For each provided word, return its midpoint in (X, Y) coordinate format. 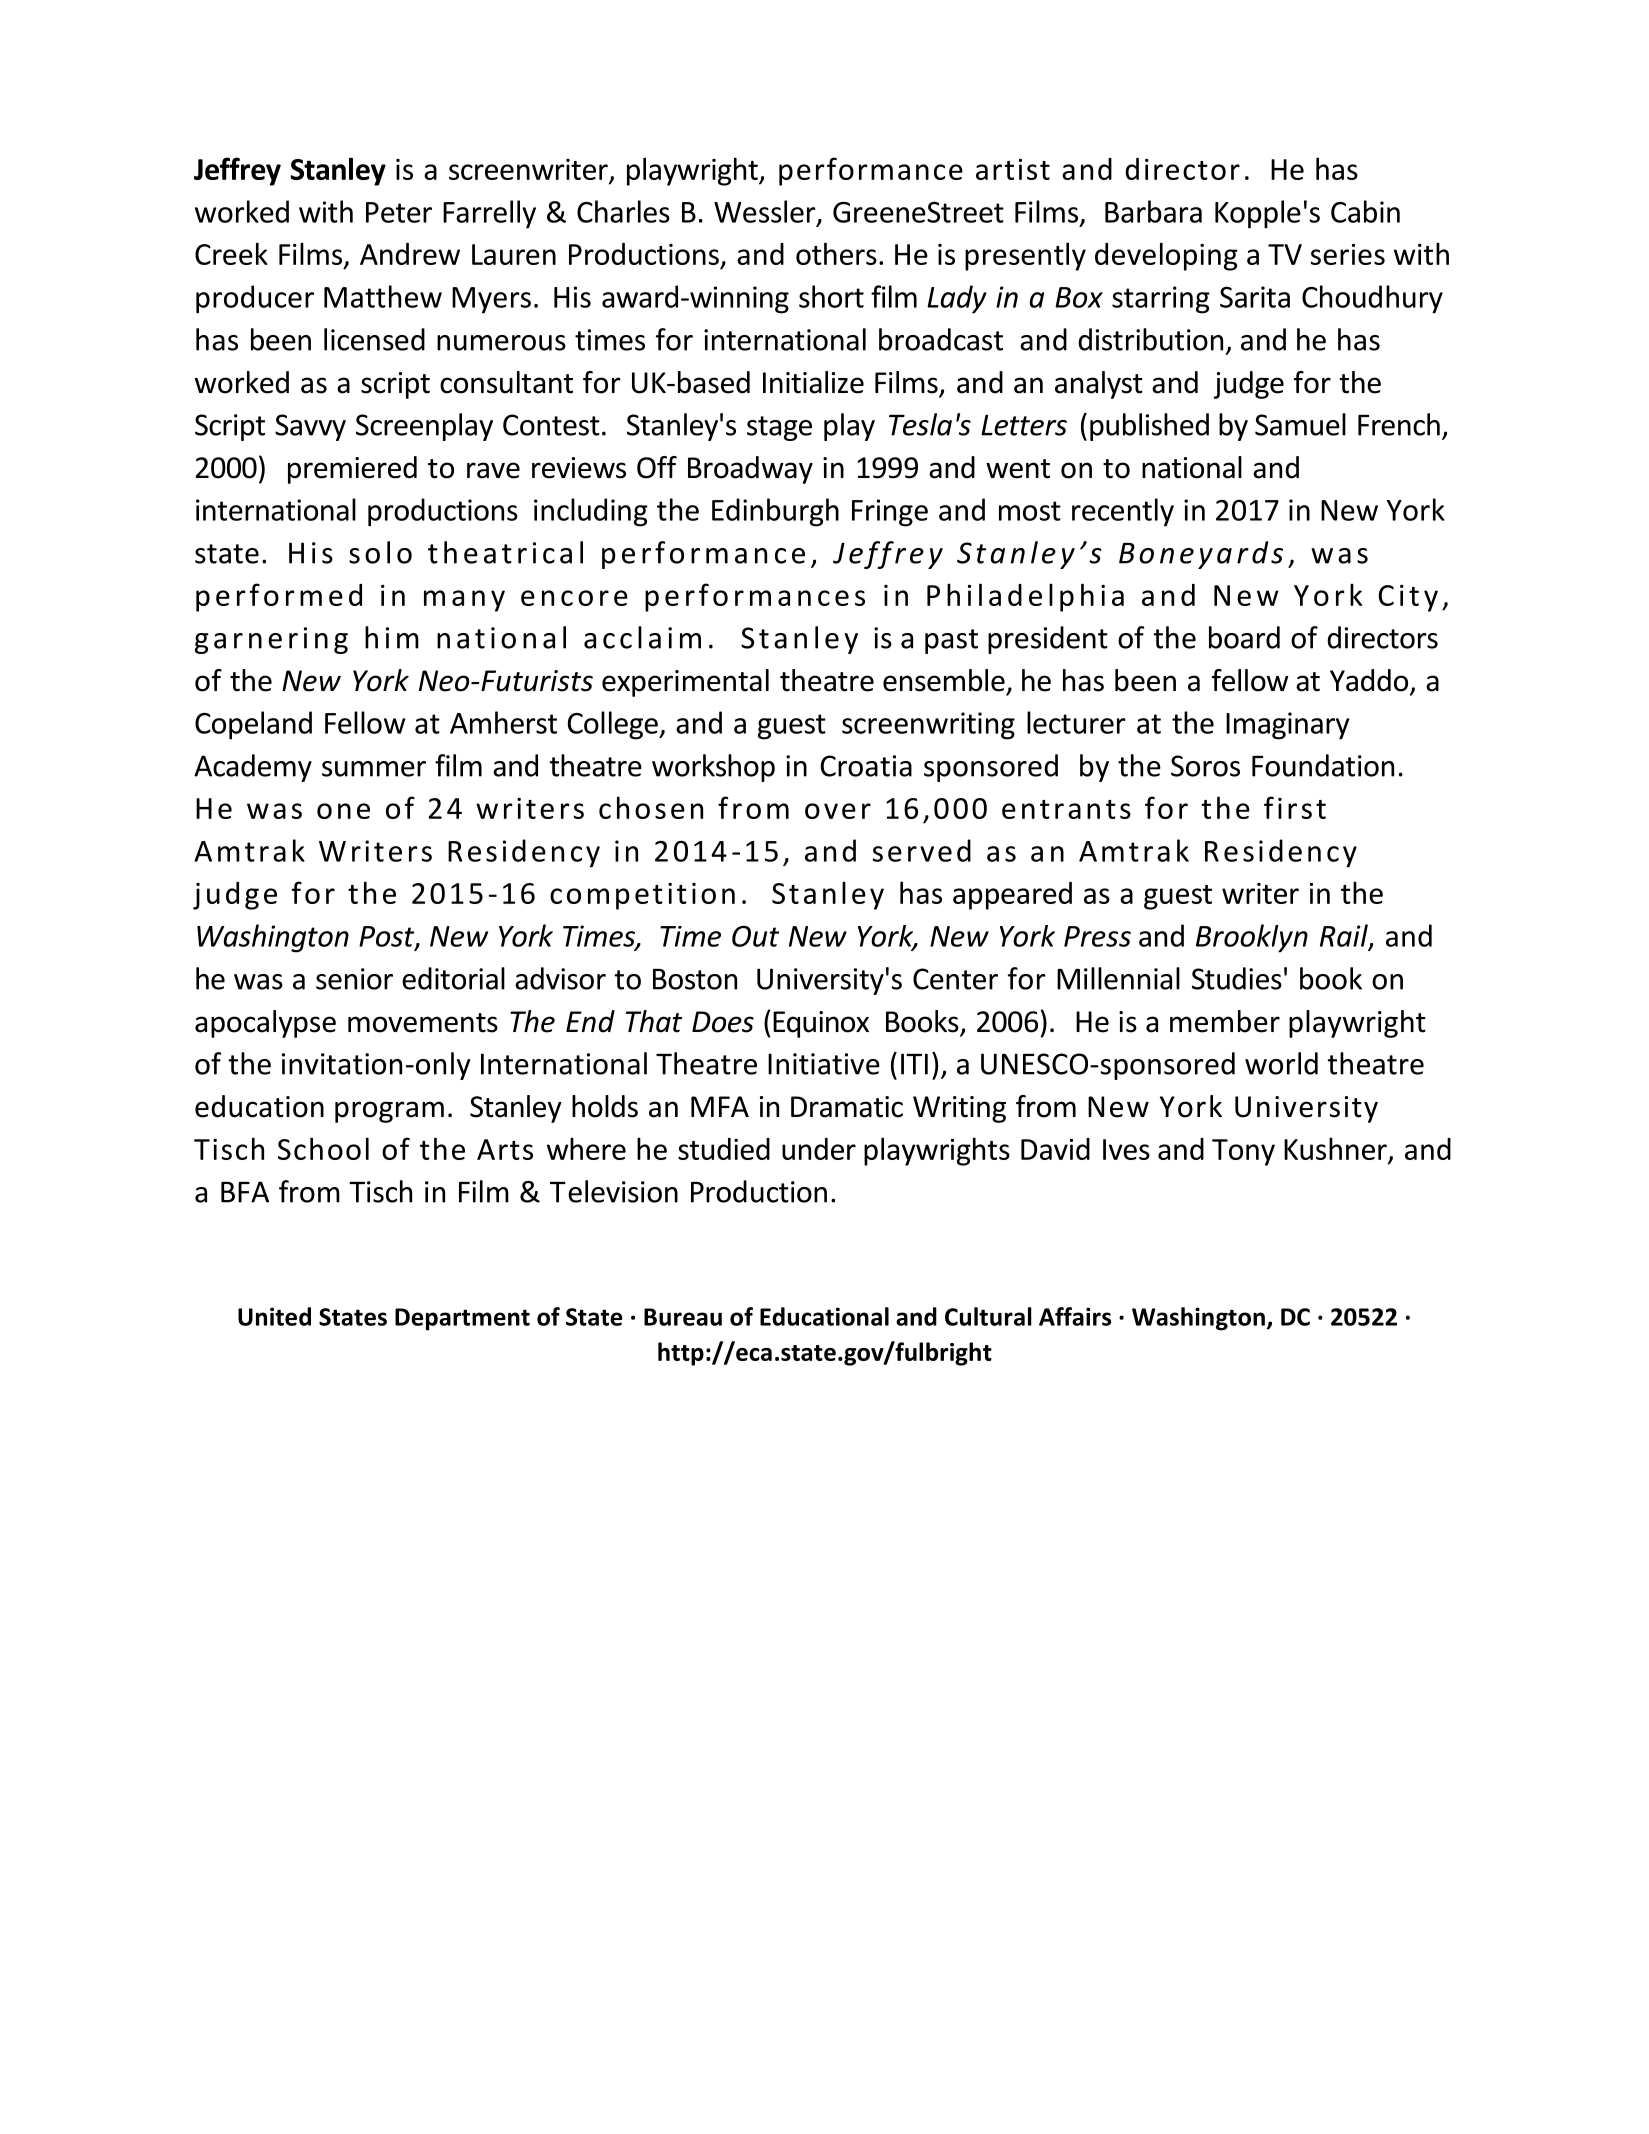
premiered (352, 470)
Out (755, 936)
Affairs (1075, 1316)
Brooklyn (1252, 938)
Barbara (1153, 211)
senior (354, 979)
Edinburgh (775, 512)
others (836, 253)
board (1244, 637)
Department (462, 1319)
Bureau (683, 1317)
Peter (399, 212)
